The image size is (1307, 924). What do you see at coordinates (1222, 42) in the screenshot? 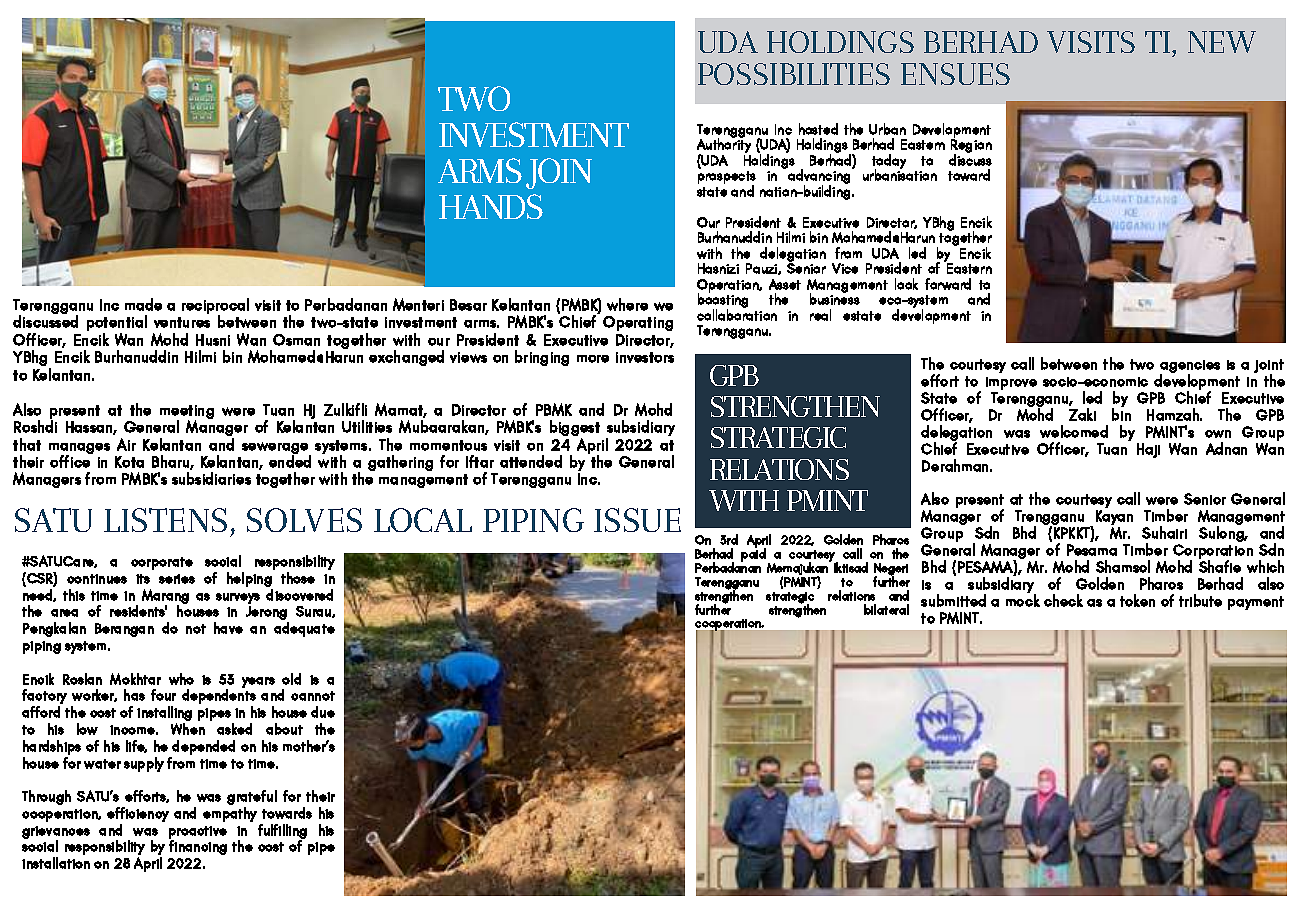
I see `NEW` at bounding box center [1222, 42].
